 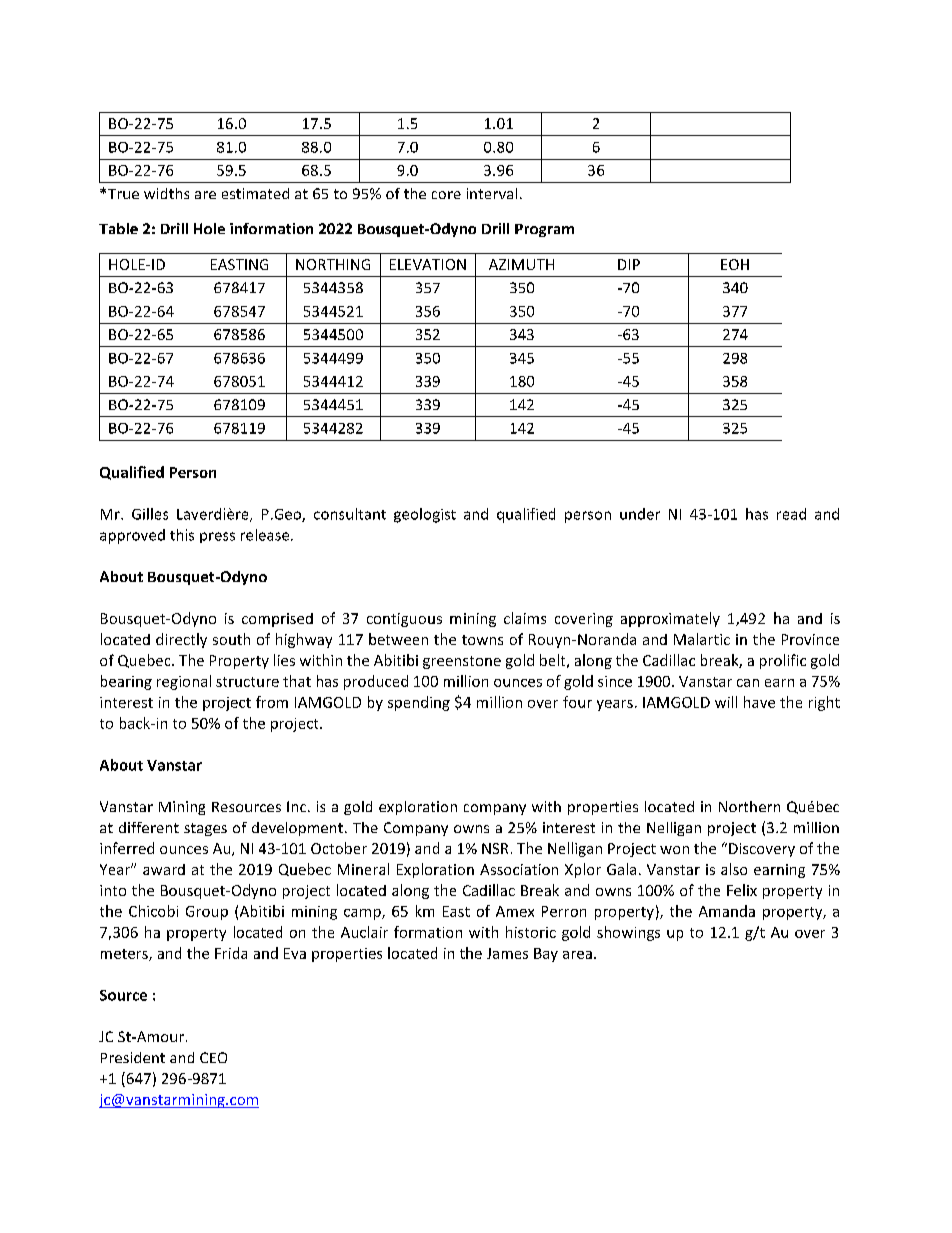 What do you see at coordinates (150, 514) in the screenshot?
I see `Gilles` at bounding box center [150, 514].
